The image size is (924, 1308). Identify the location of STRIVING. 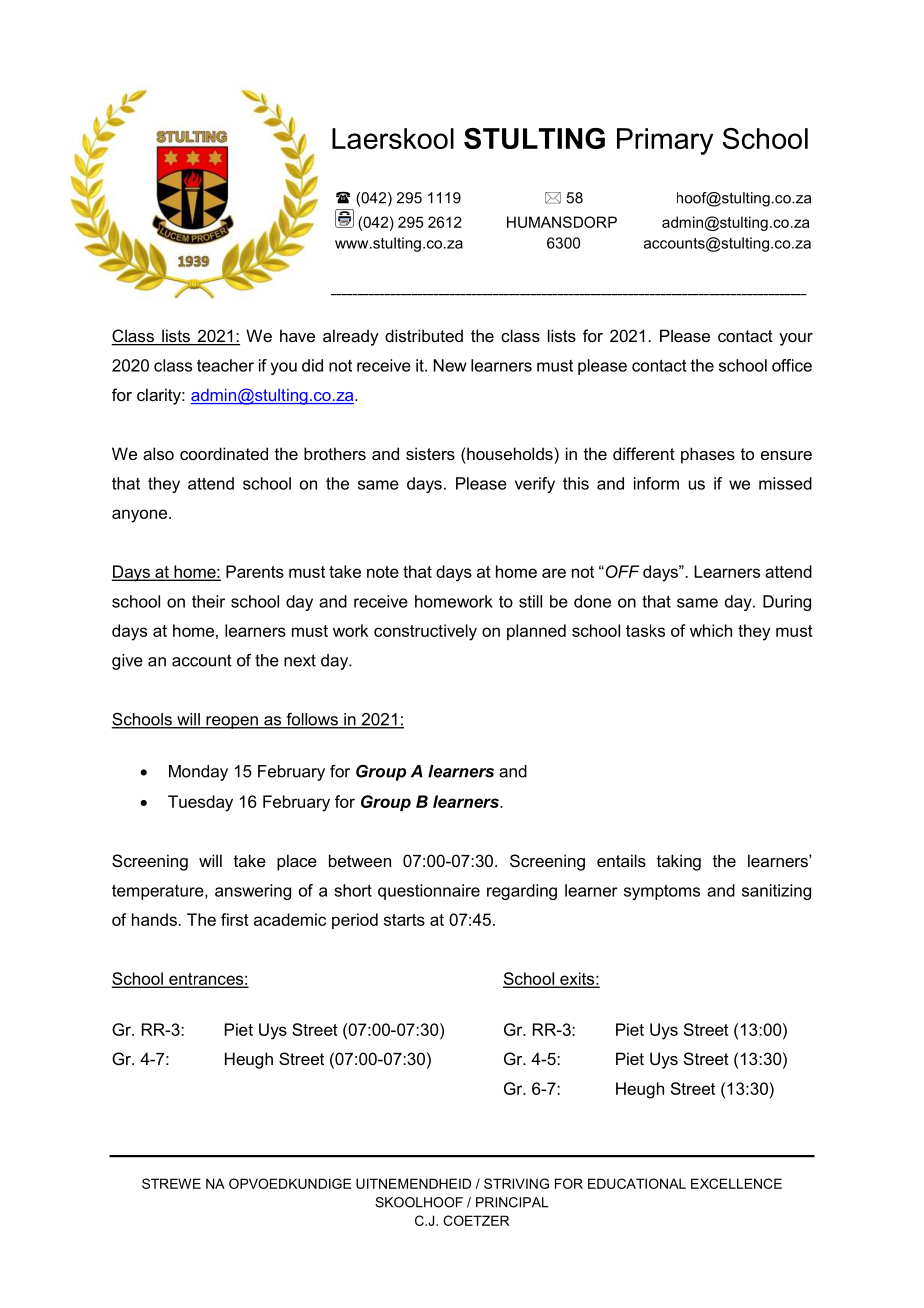
(516, 1183).
